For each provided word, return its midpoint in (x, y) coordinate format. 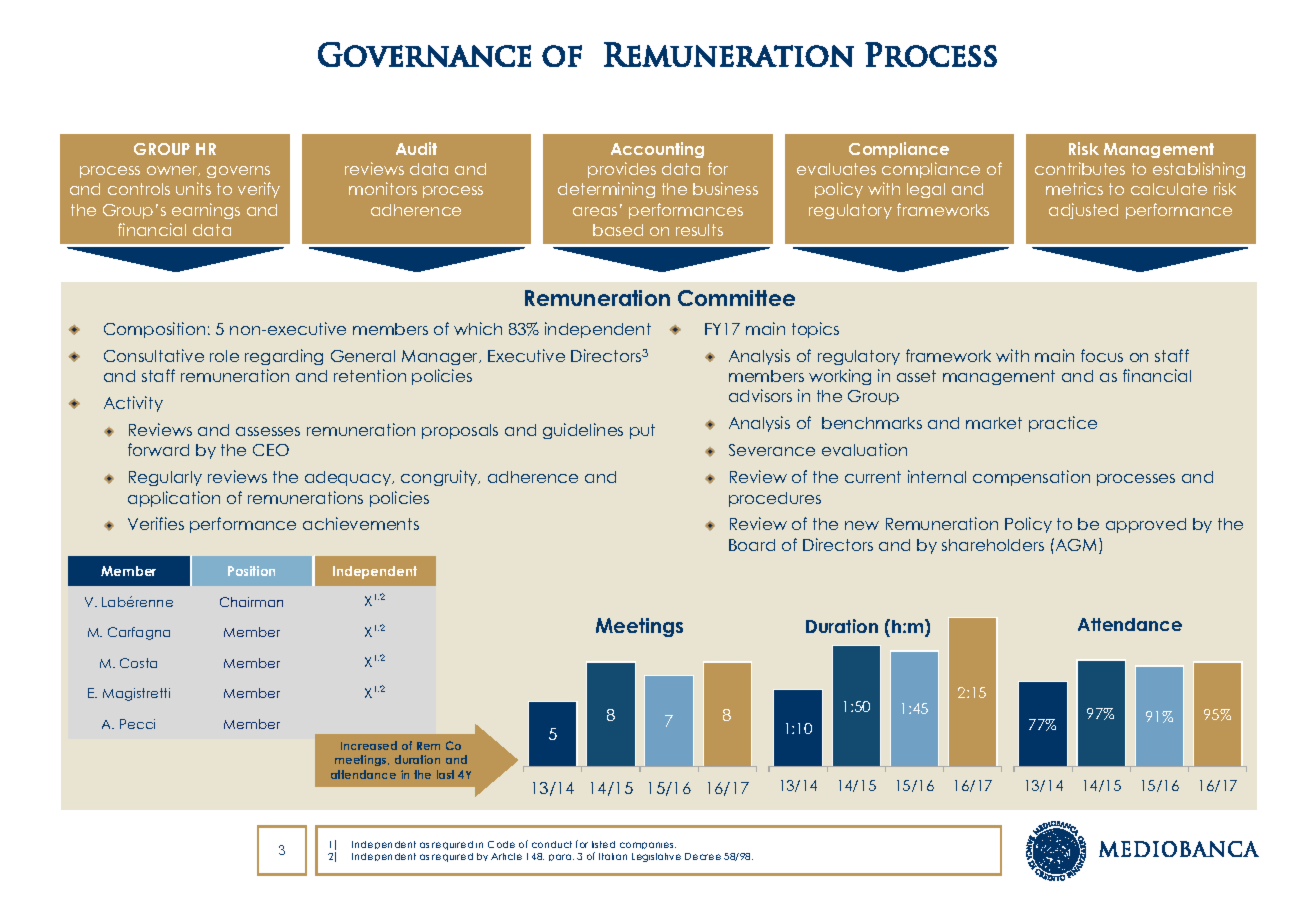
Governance (424, 54)
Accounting (657, 150)
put (642, 431)
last (445, 774)
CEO (271, 450)
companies (648, 845)
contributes (1080, 168)
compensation (1031, 478)
